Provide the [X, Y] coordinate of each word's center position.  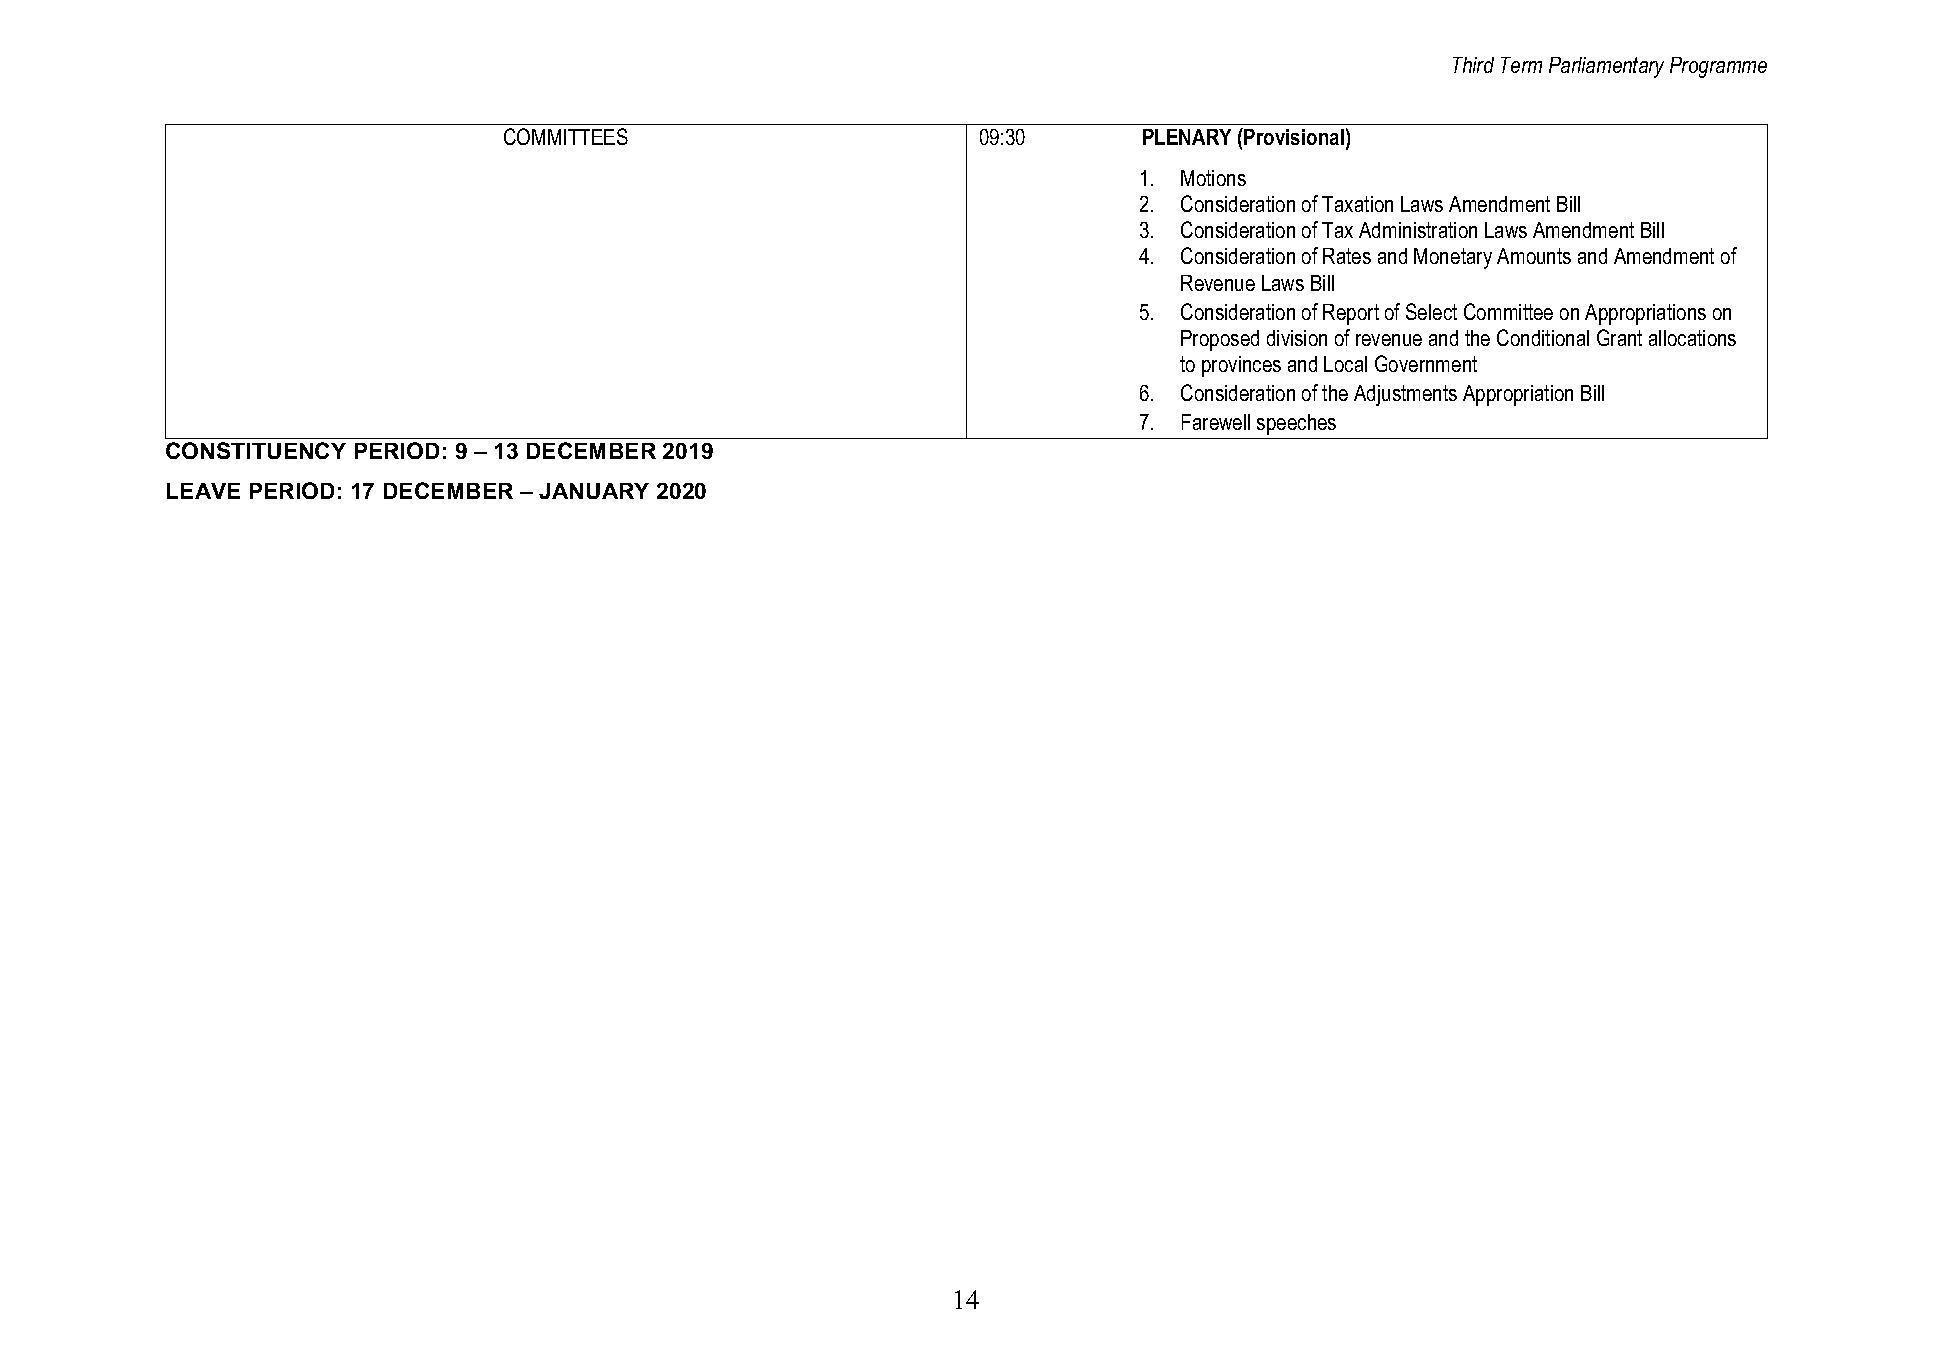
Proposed [1220, 340]
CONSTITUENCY [256, 450]
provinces [1241, 366]
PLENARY [1187, 137]
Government [1426, 363]
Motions [1213, 178]
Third [1473, 65]
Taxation [1357, 204]
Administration [1418, 230]
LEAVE [203, 491]
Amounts [1534, 256]
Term [1521, 65]
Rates [1347, 256]
